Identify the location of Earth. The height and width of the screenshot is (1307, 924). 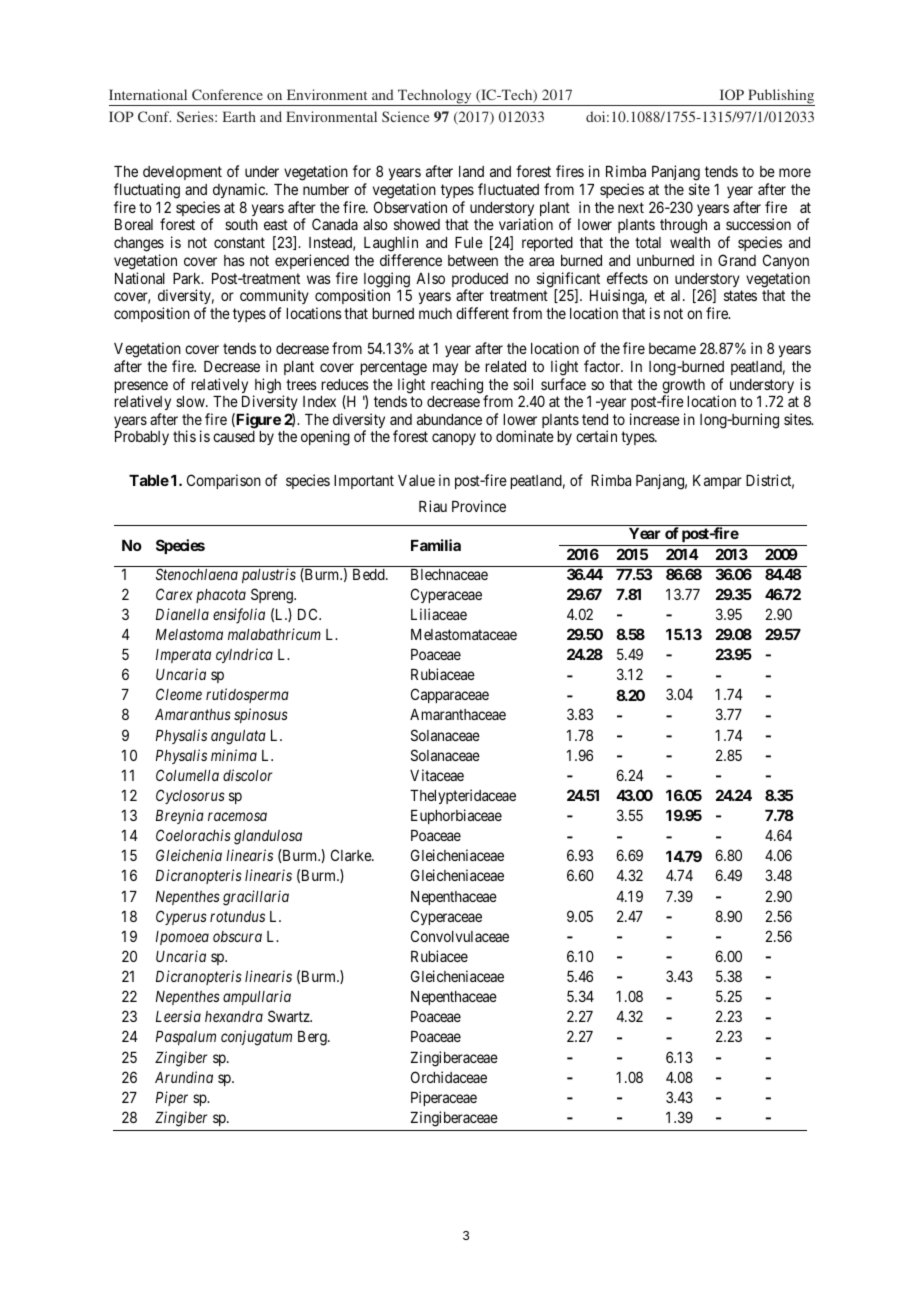
(239, 116).
